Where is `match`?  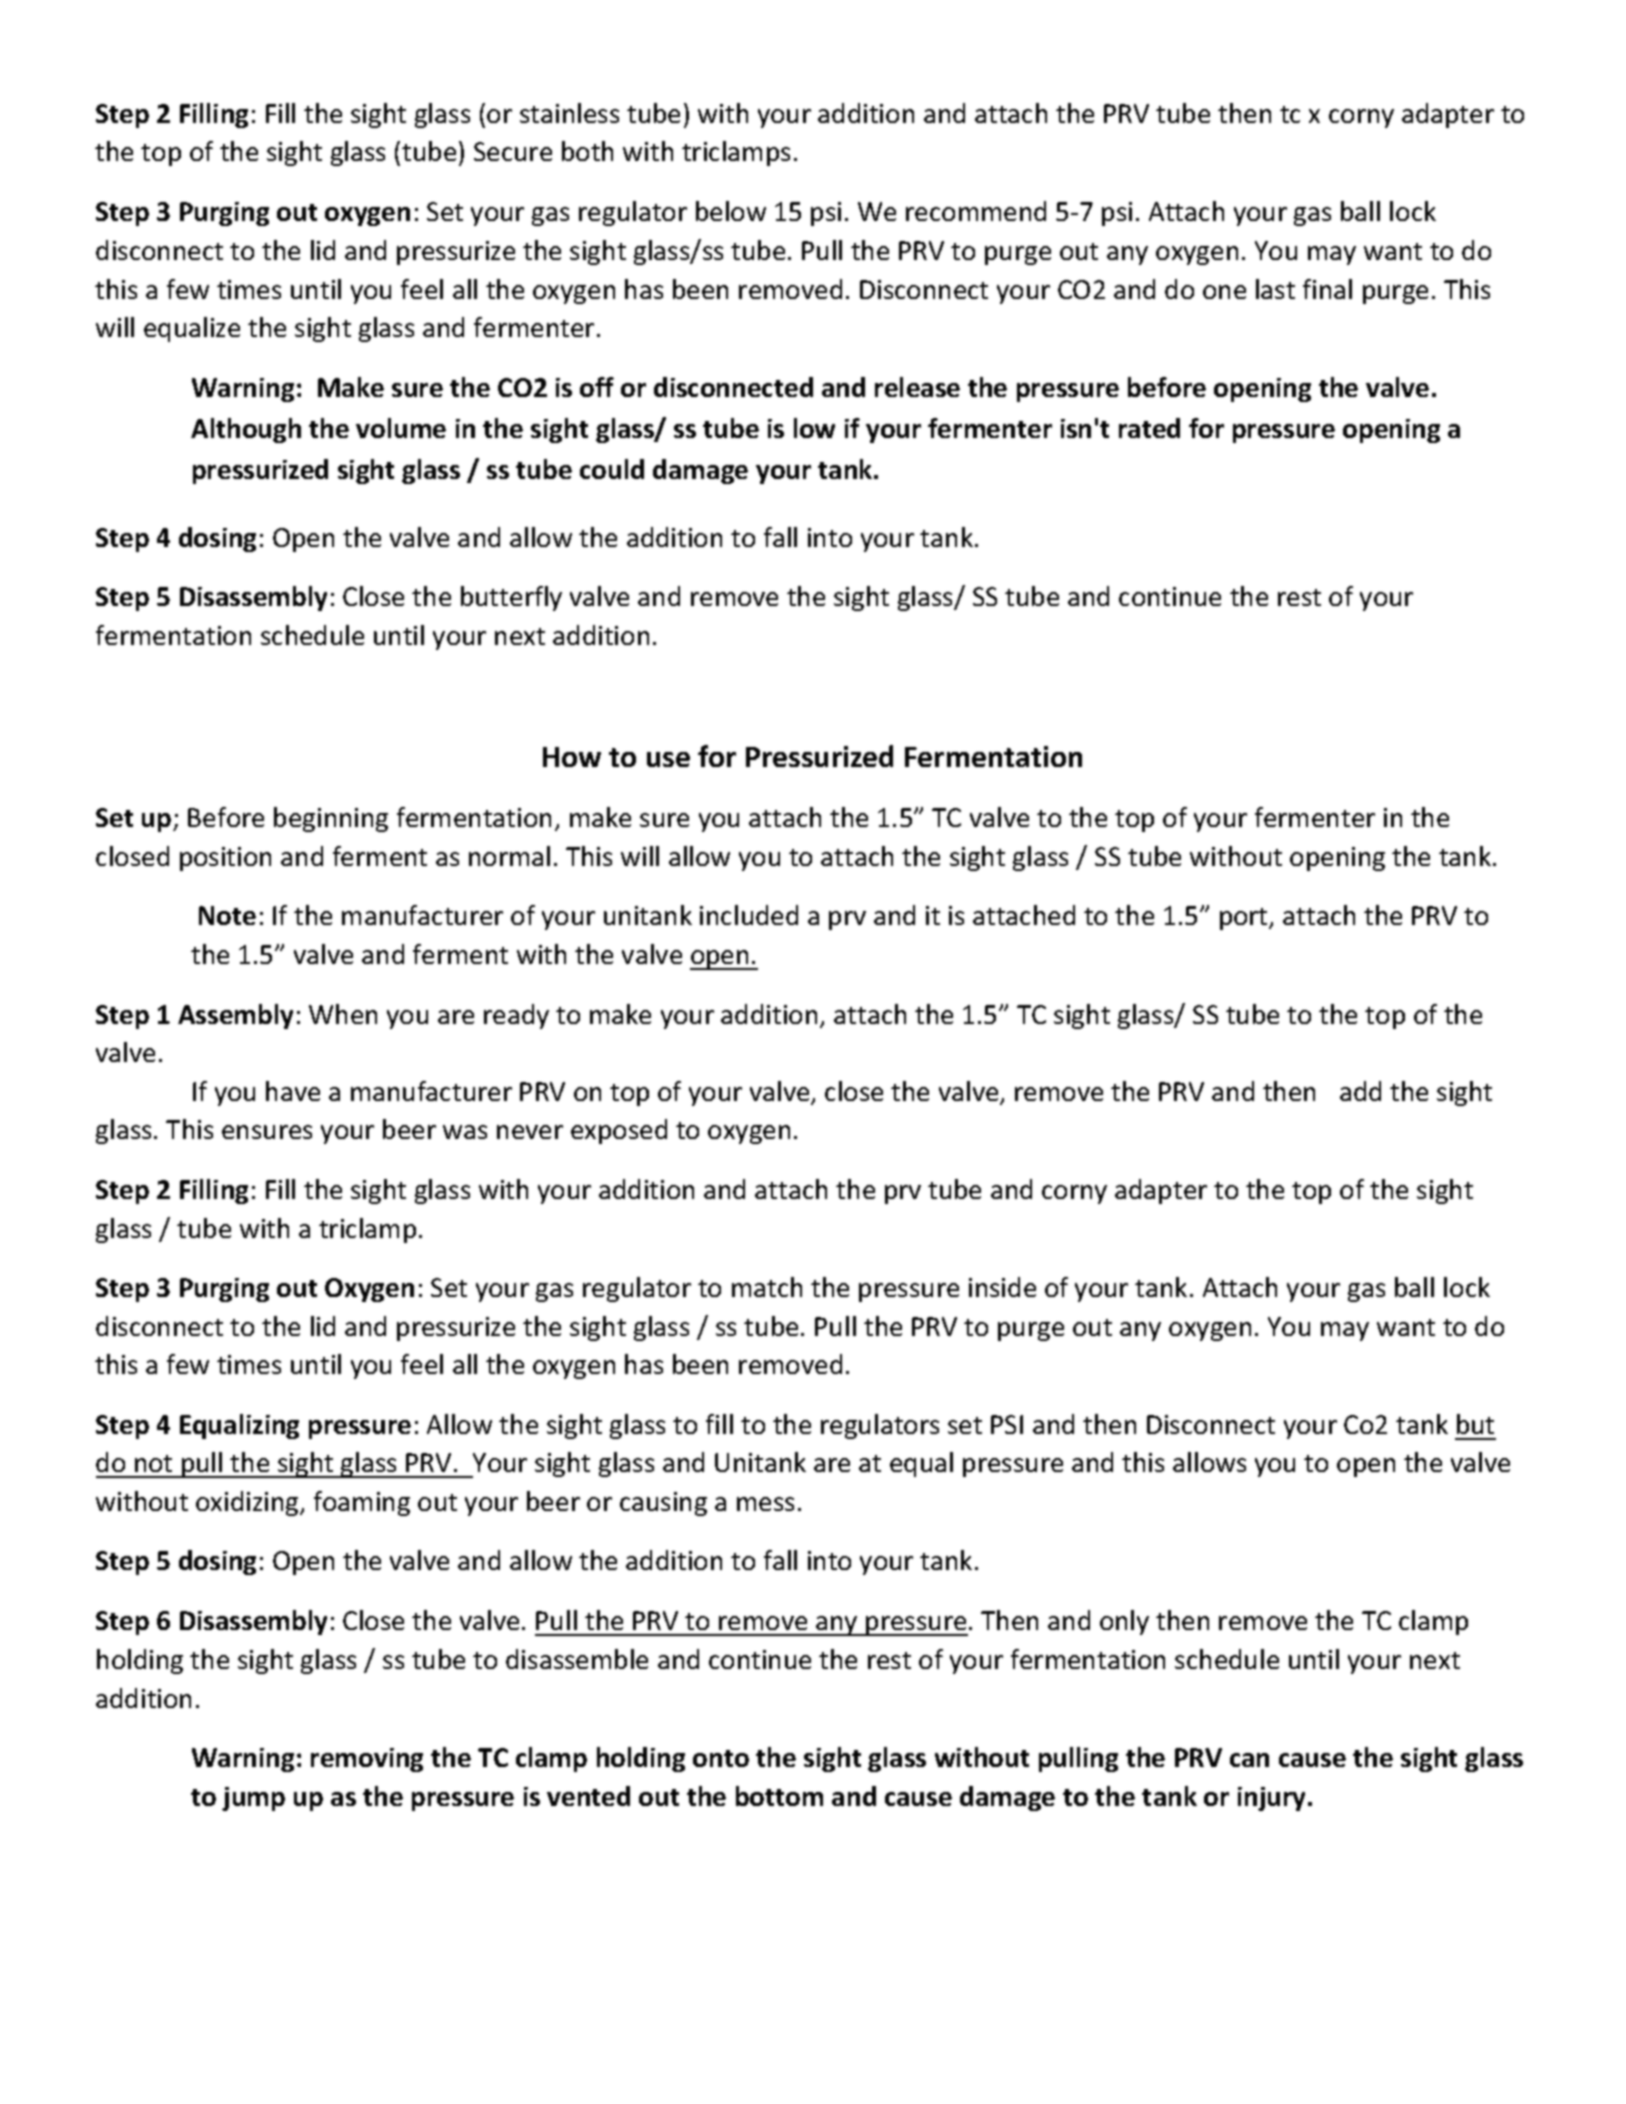 match is located at coordinates (767, 1287).
